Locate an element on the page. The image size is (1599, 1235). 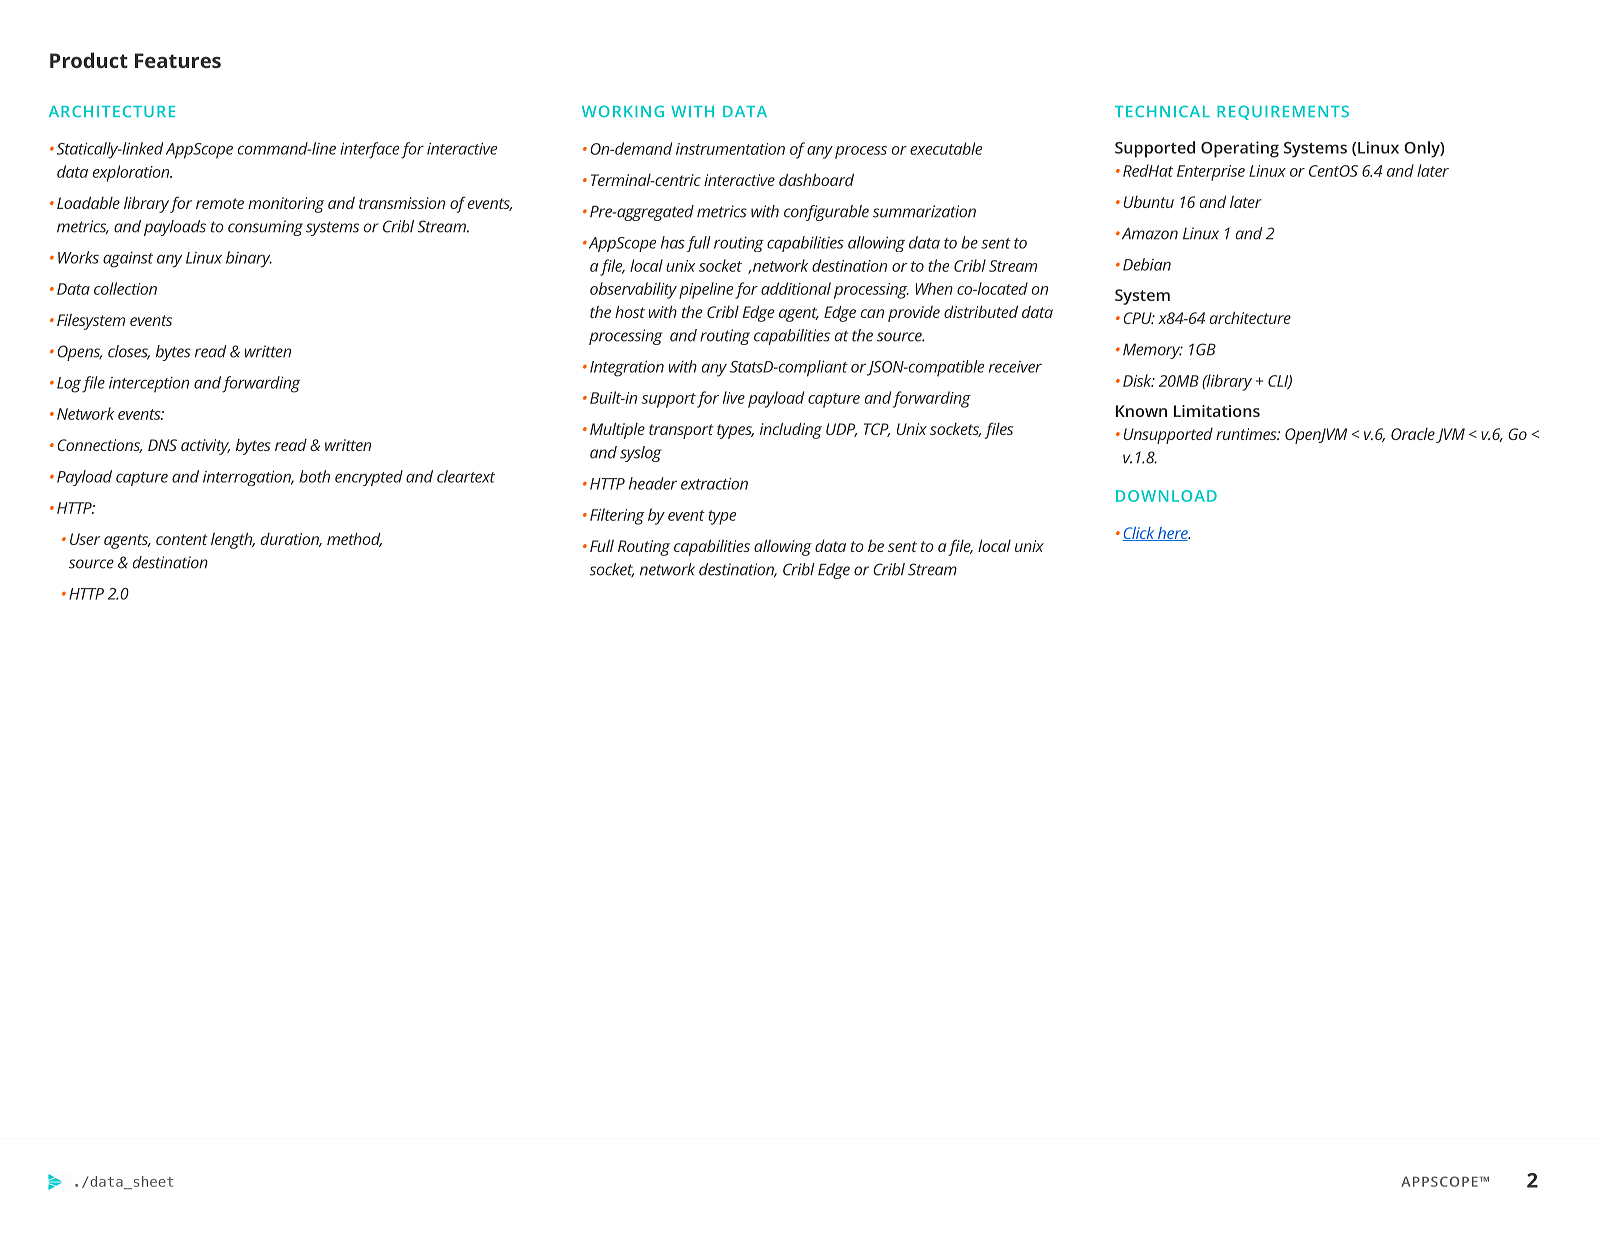
length is located at coordinates (233, 540).
